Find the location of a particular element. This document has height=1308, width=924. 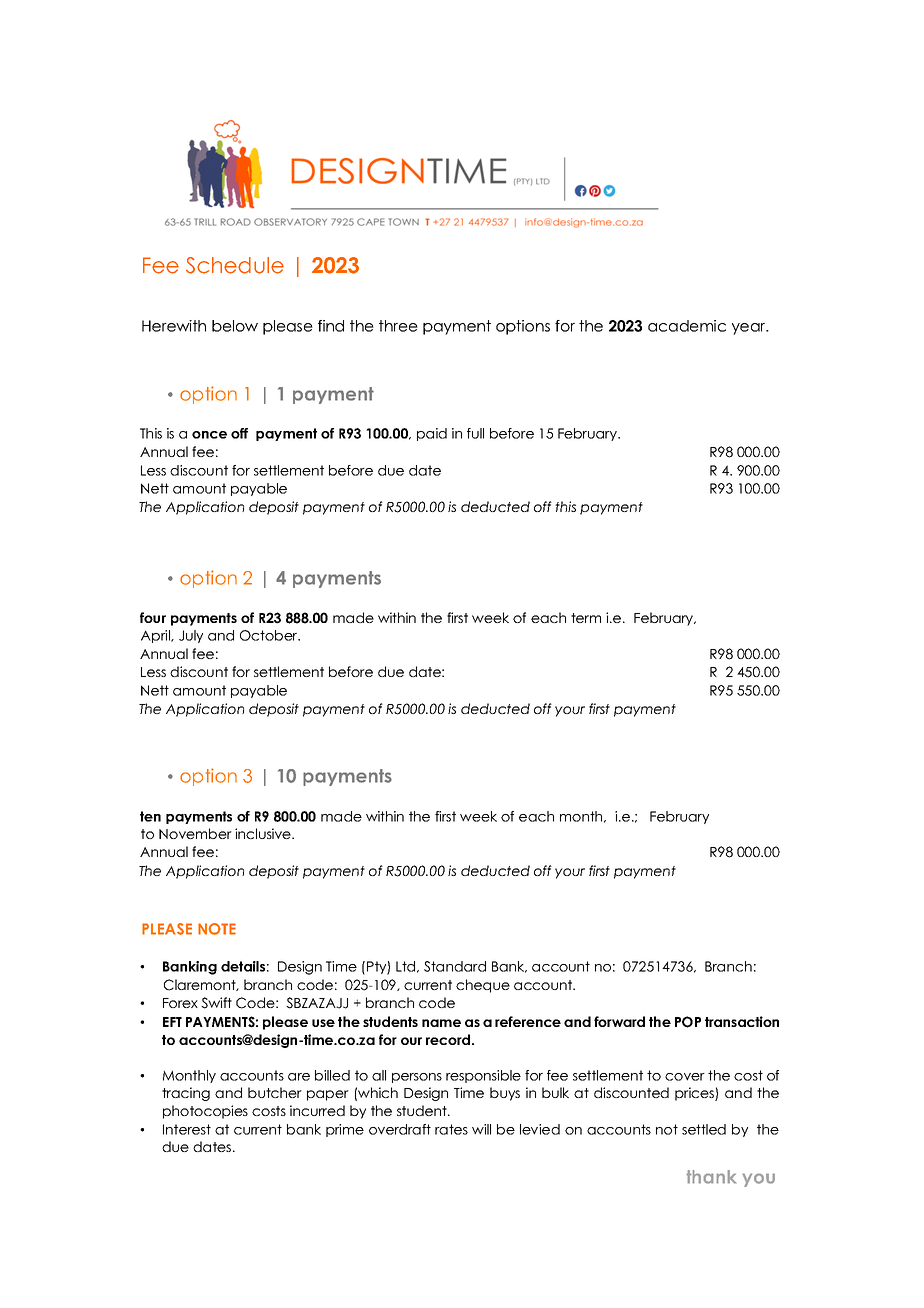

academic is located at coordinates (687, 326).
